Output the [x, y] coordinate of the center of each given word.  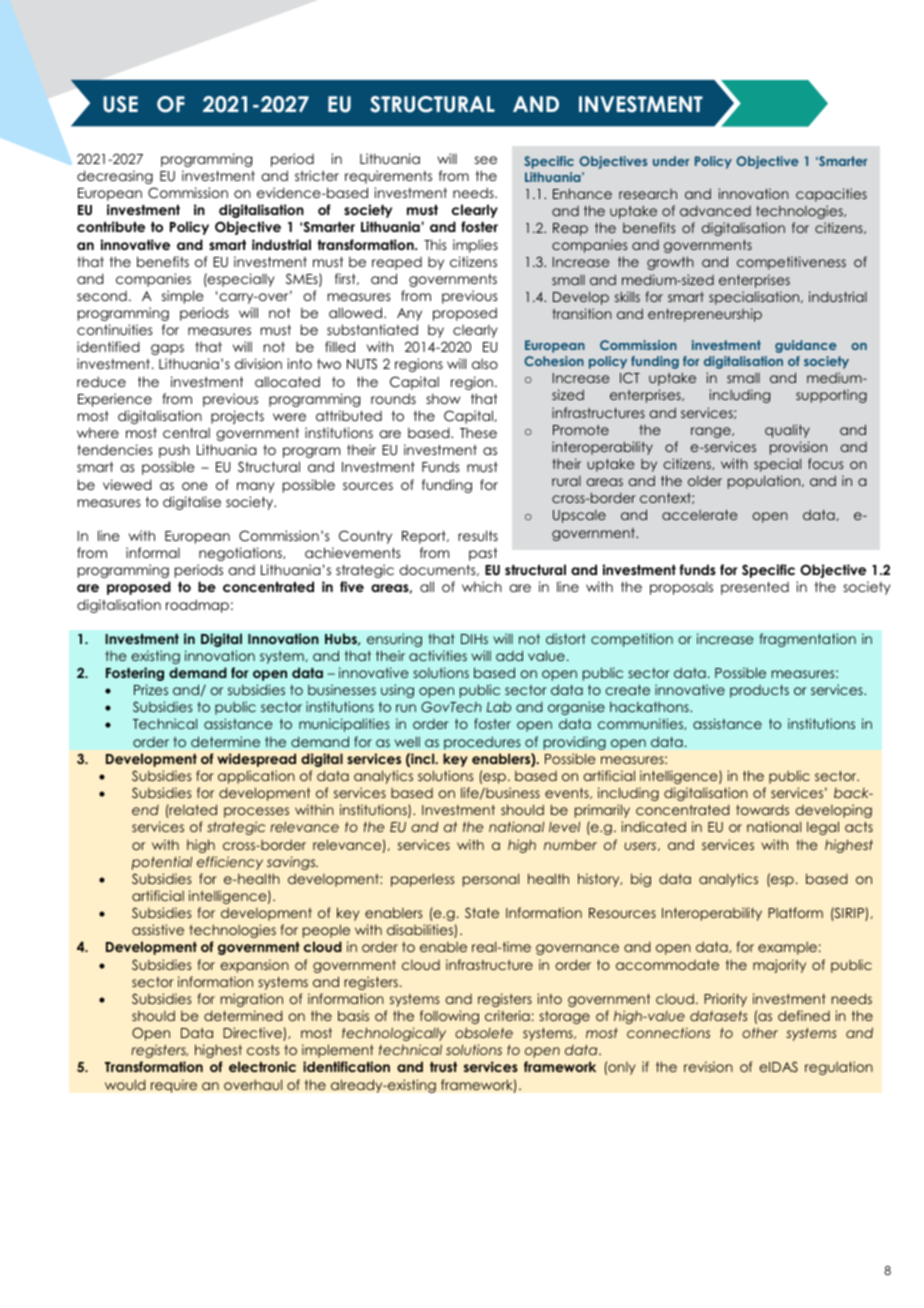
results [478, 535]
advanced [715, 211]
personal [491, 880]
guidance [806, 346]
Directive [253, 1034]
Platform [795, 912]
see [486, 160]
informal [153, 552]
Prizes [151, 689]
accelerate [700, 515]
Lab [499, 706]
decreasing [115, 177]
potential [162, 863]
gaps [167, 349]
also [485, 364]
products [759, 691]
